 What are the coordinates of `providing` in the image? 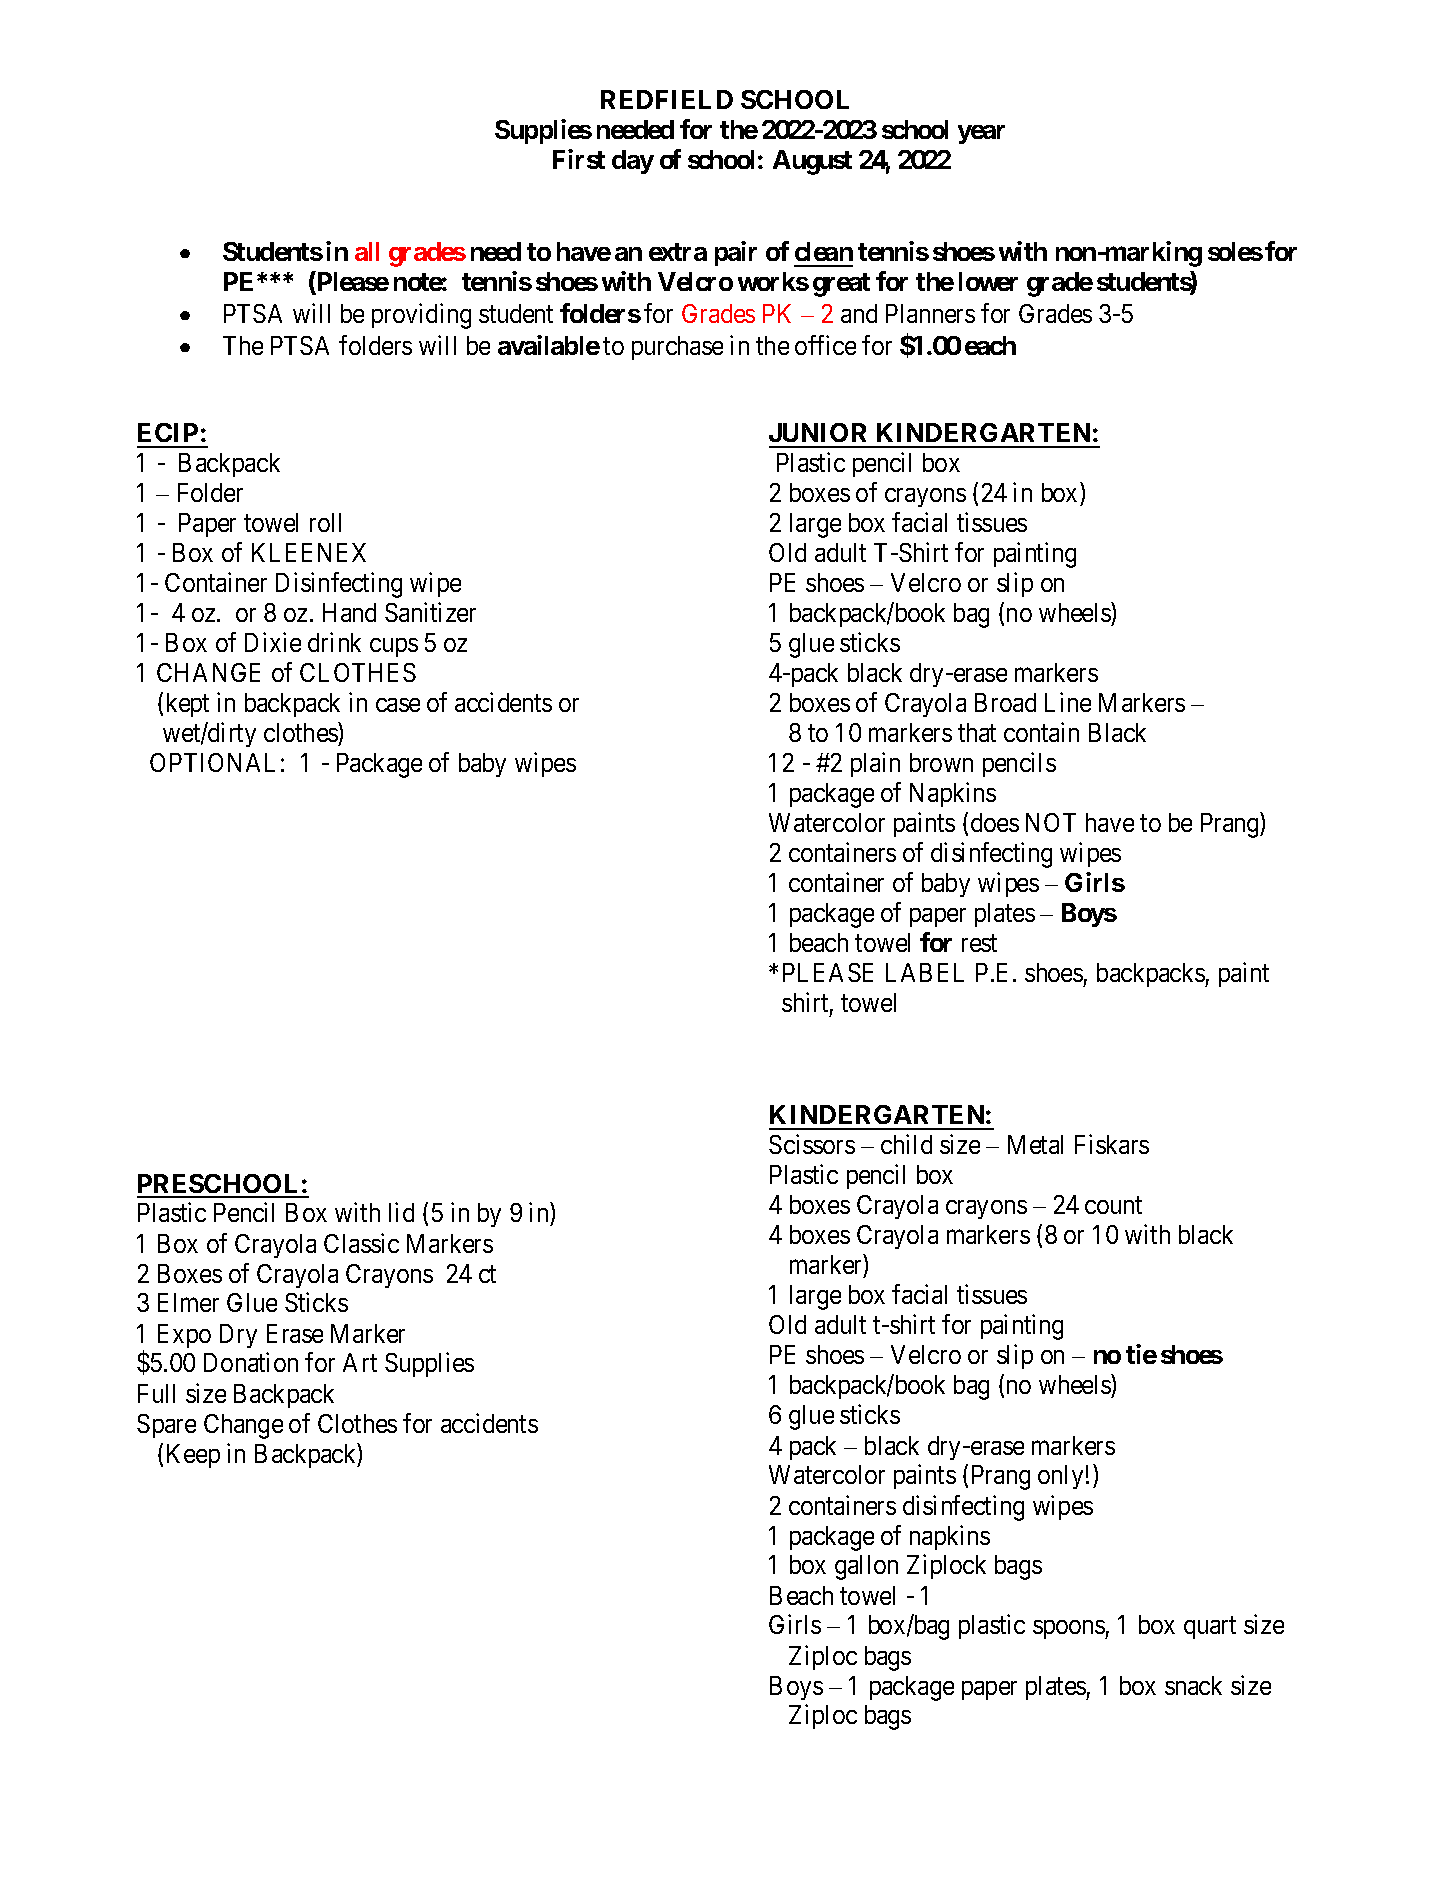 It's located at (421, 316).
